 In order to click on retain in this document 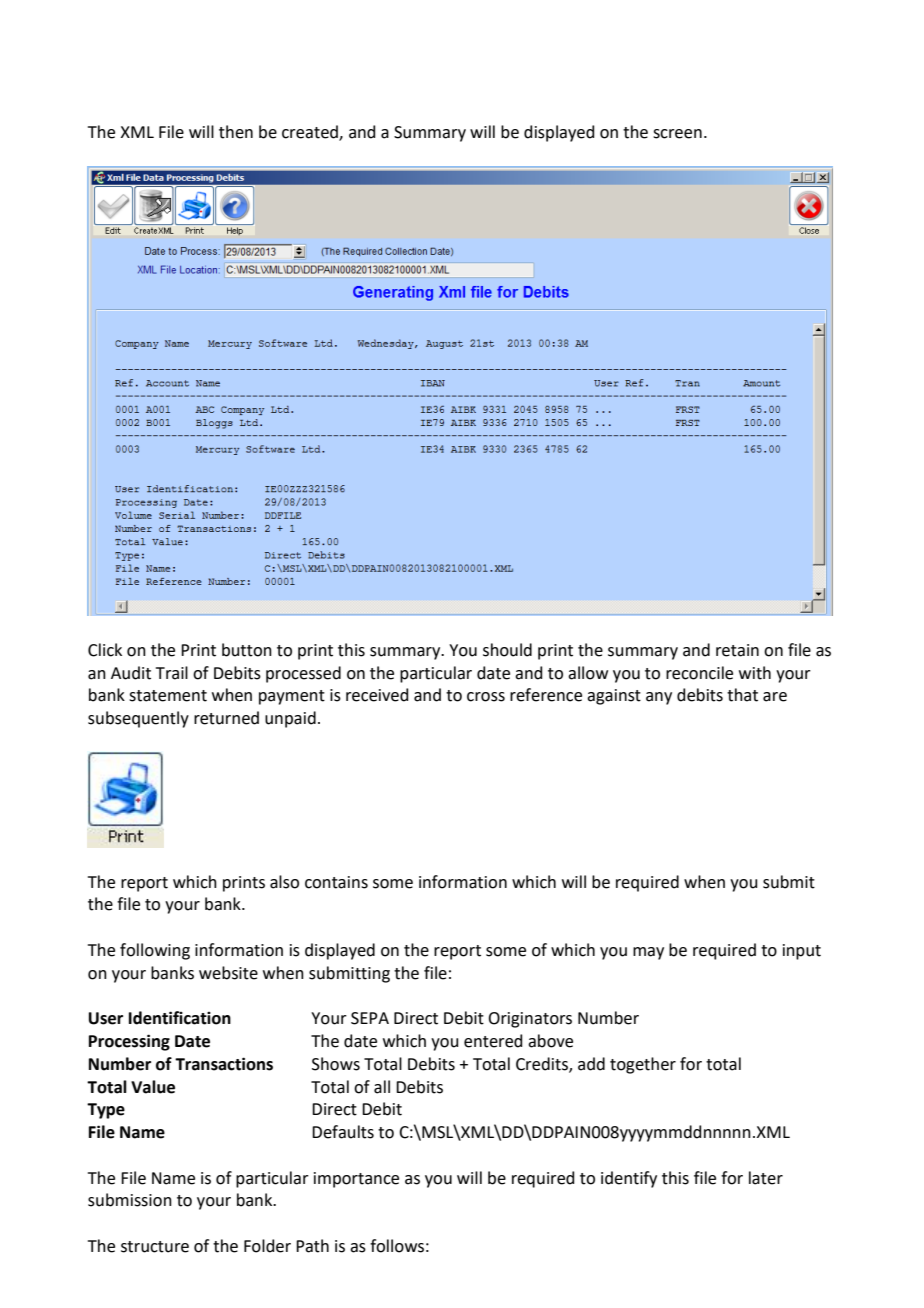, I will do `click(737, 650)`.
